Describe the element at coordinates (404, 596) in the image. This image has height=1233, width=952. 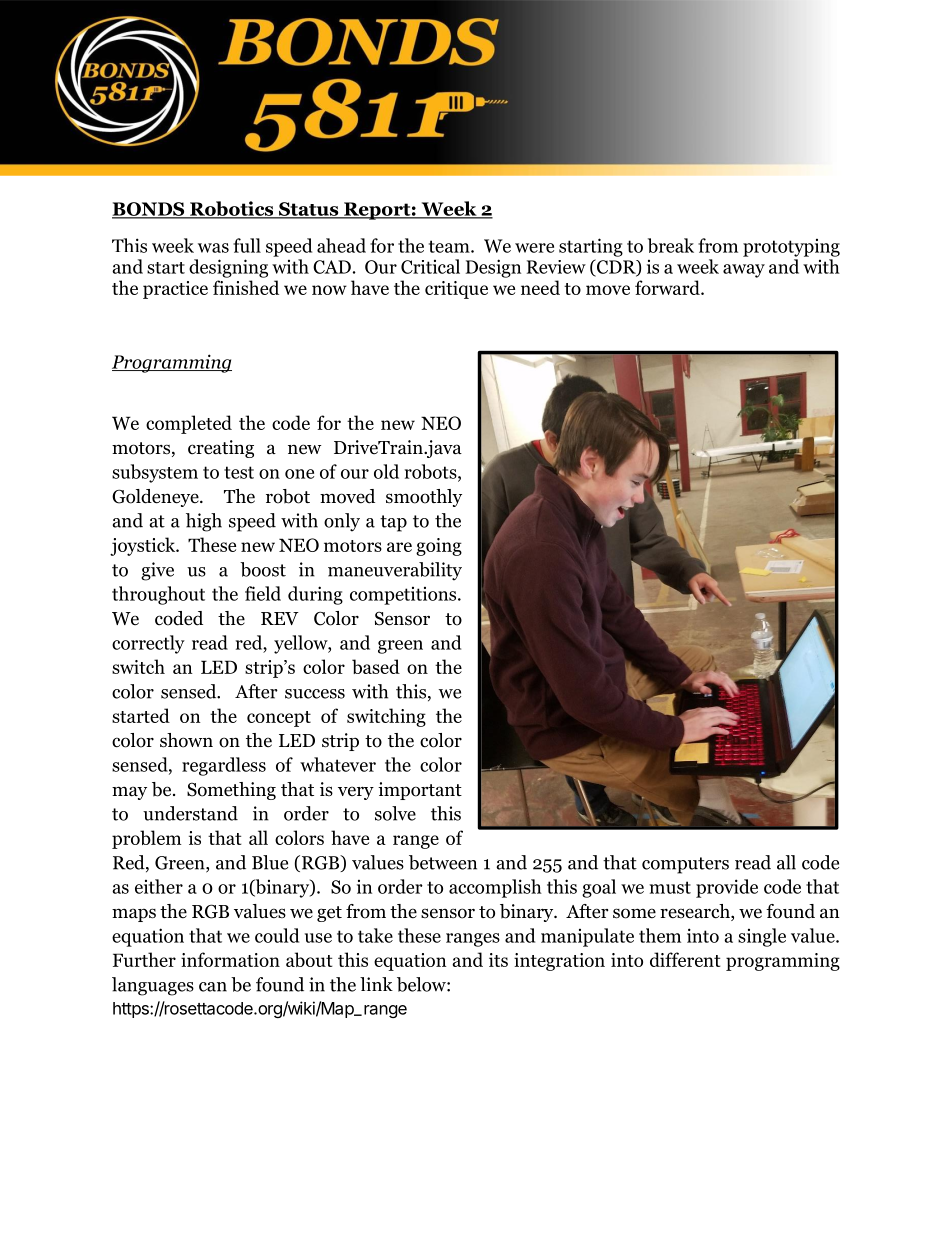
I see `competitions` at that location.
